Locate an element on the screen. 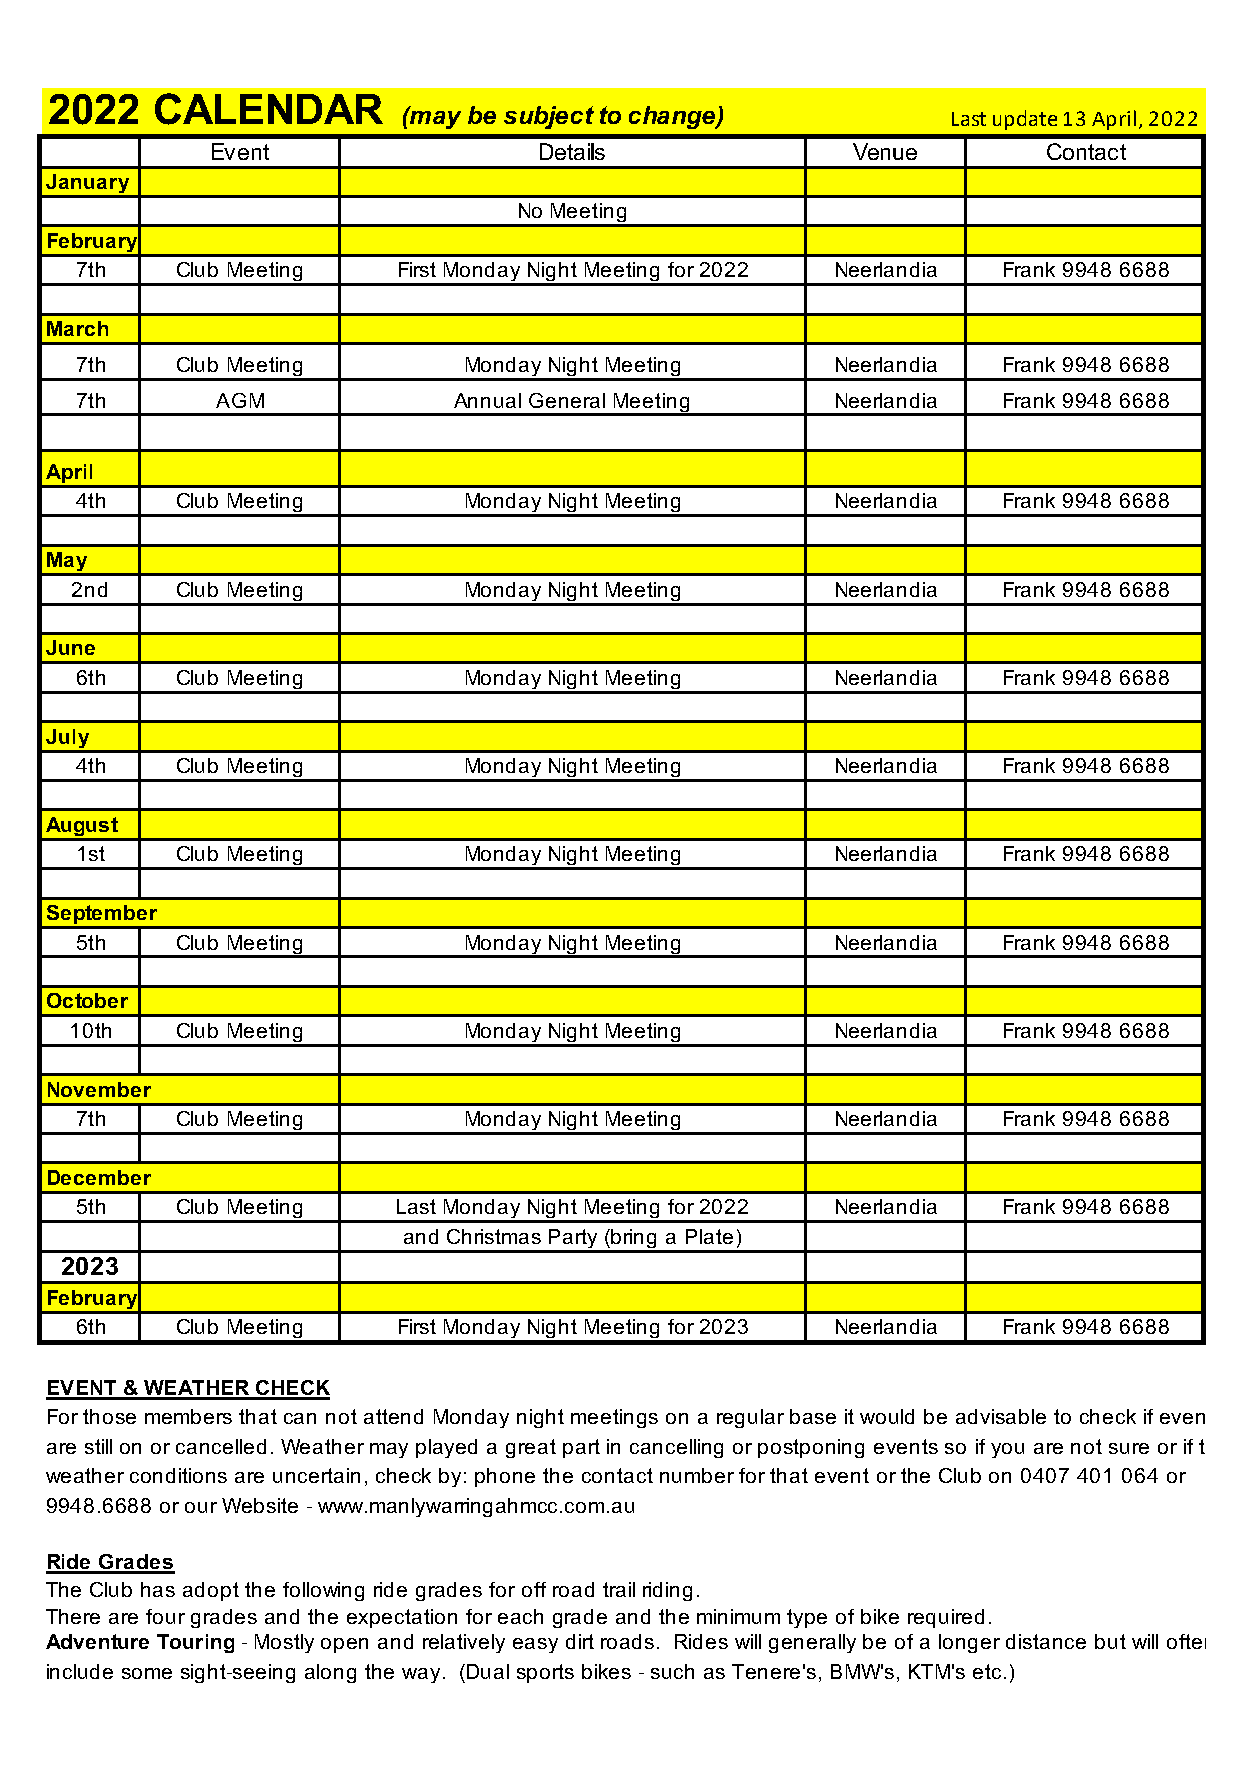 The width and height of the screenshot is (1250, 1769). dirt is located at coordinates (580, 1641).
